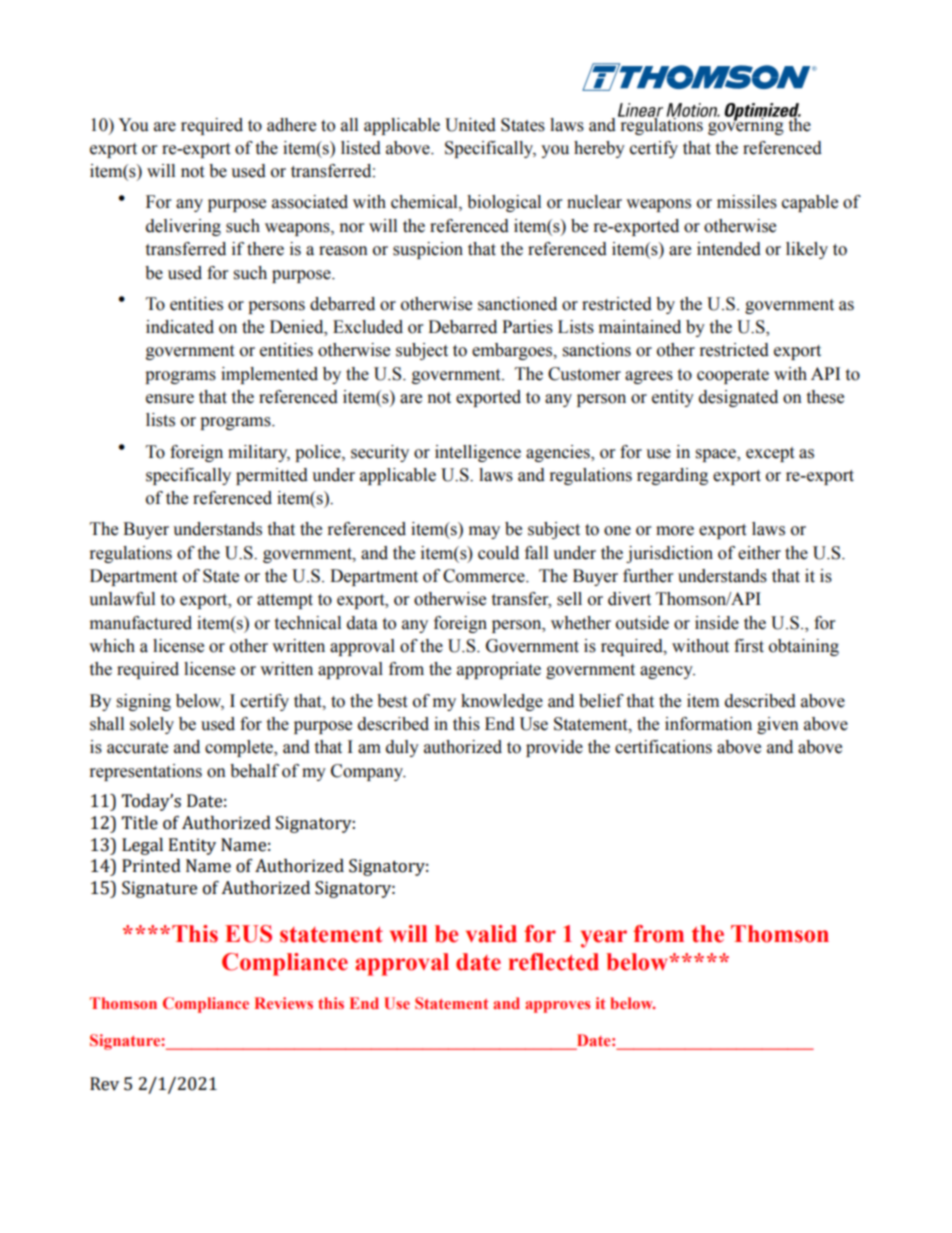  I want to click on United, so click(470, 125).
